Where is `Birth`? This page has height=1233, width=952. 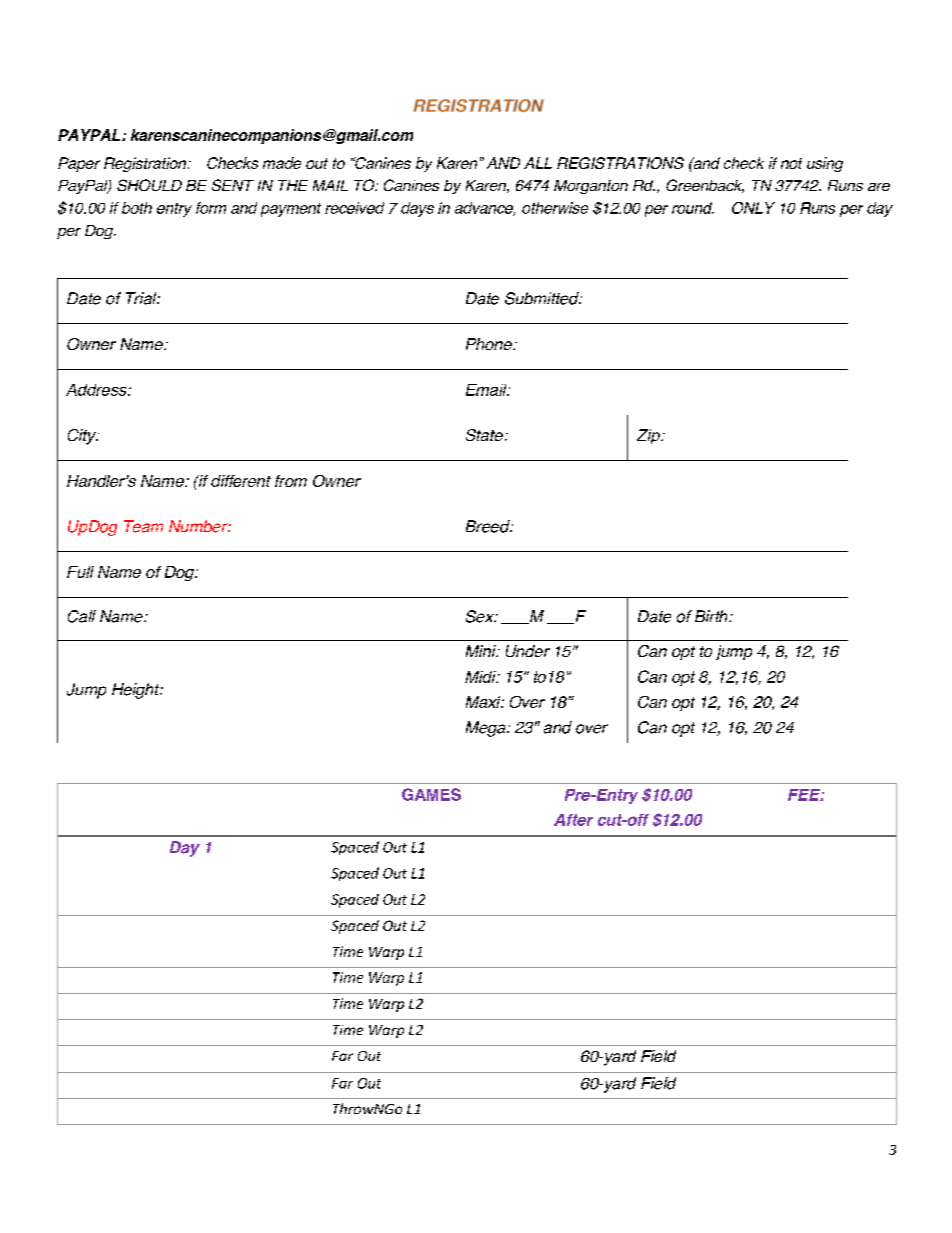 Birth is located at coordinates (712, 616).
